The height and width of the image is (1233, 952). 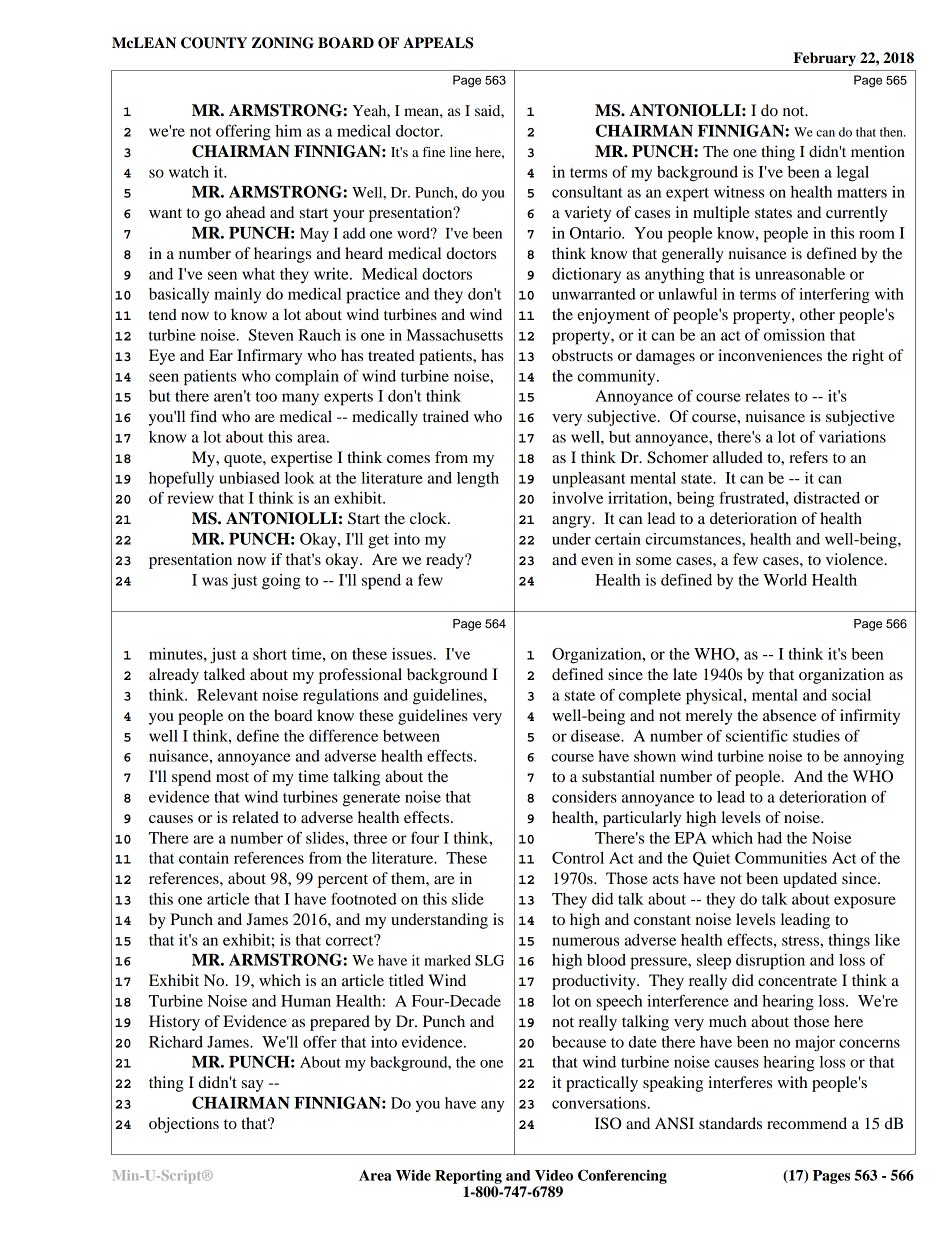 I want to click on objections, so click(x=184, y=1125).
